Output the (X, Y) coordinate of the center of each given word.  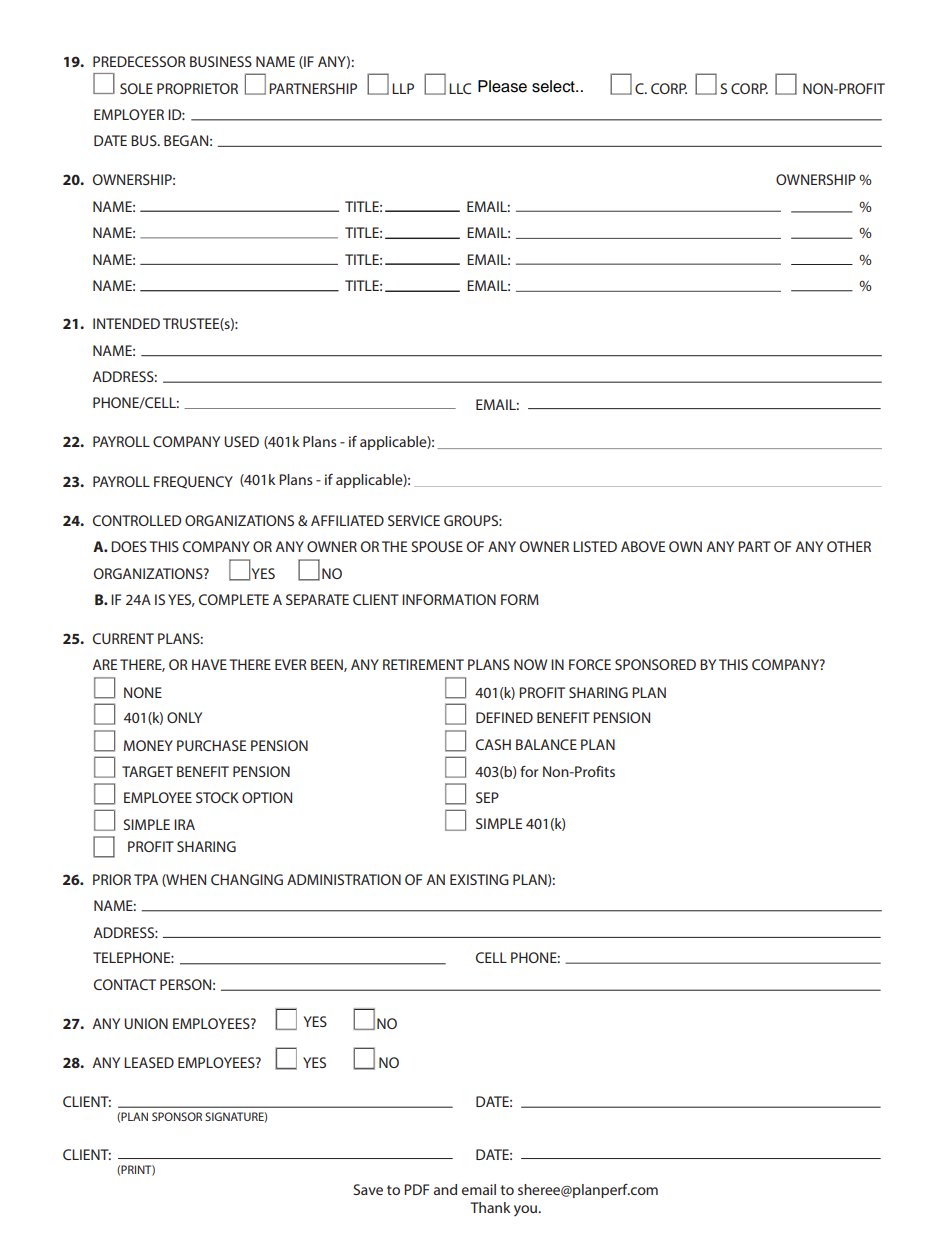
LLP (403, 88)
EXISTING (479, 879)
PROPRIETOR (197, 88)
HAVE (209, 664)
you (527, 1210)
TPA (146, 879)
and (445, 1189)
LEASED (149, 1062)
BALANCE (546, 744)
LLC (460, 88)
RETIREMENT (423, 664)
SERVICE (414, 520)
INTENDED (126, 323)
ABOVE (643, 546)
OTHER (849, 546)
